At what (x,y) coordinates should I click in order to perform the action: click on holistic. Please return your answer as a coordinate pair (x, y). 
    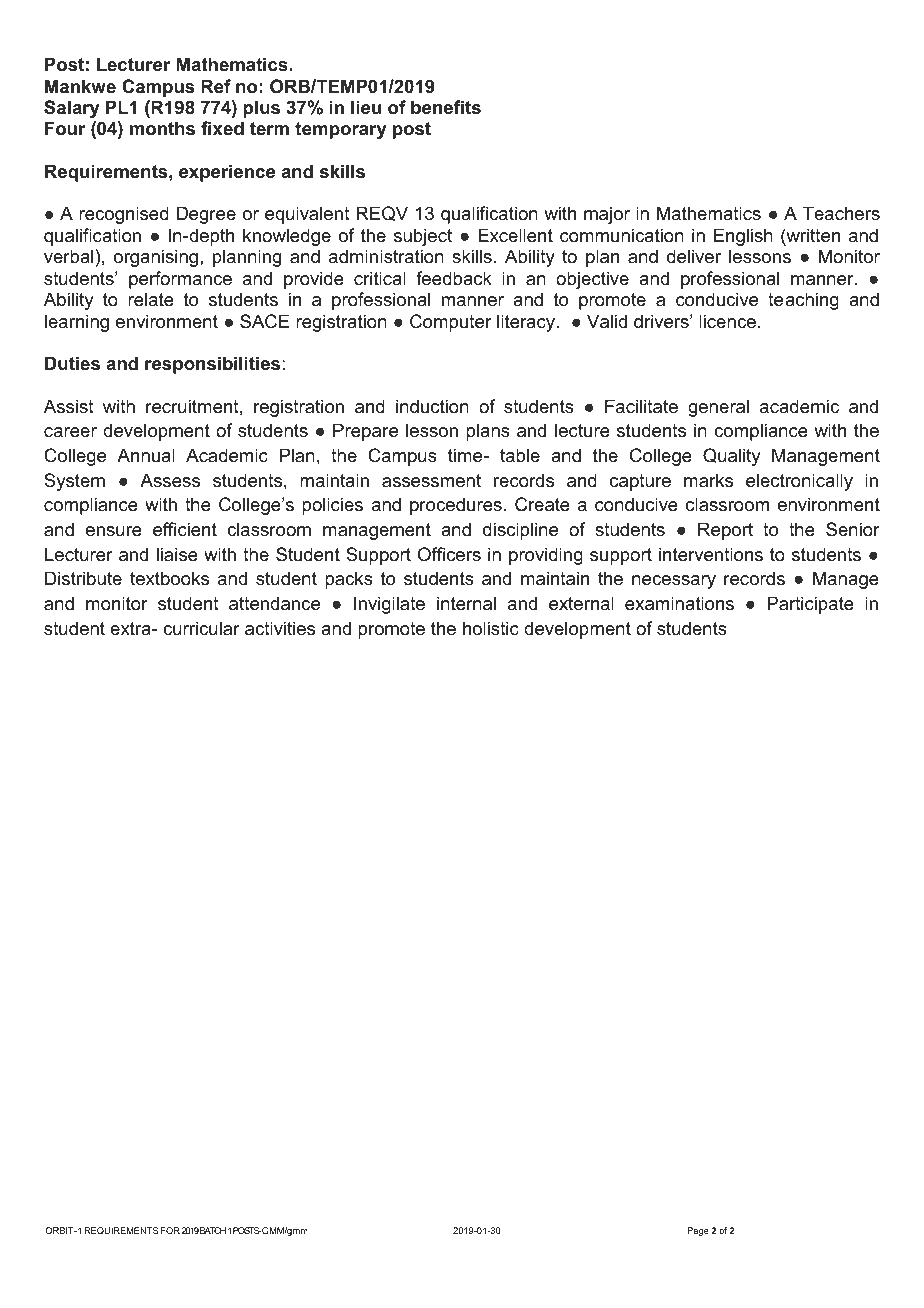
    Looking at the image, I should click on (491, 628).
